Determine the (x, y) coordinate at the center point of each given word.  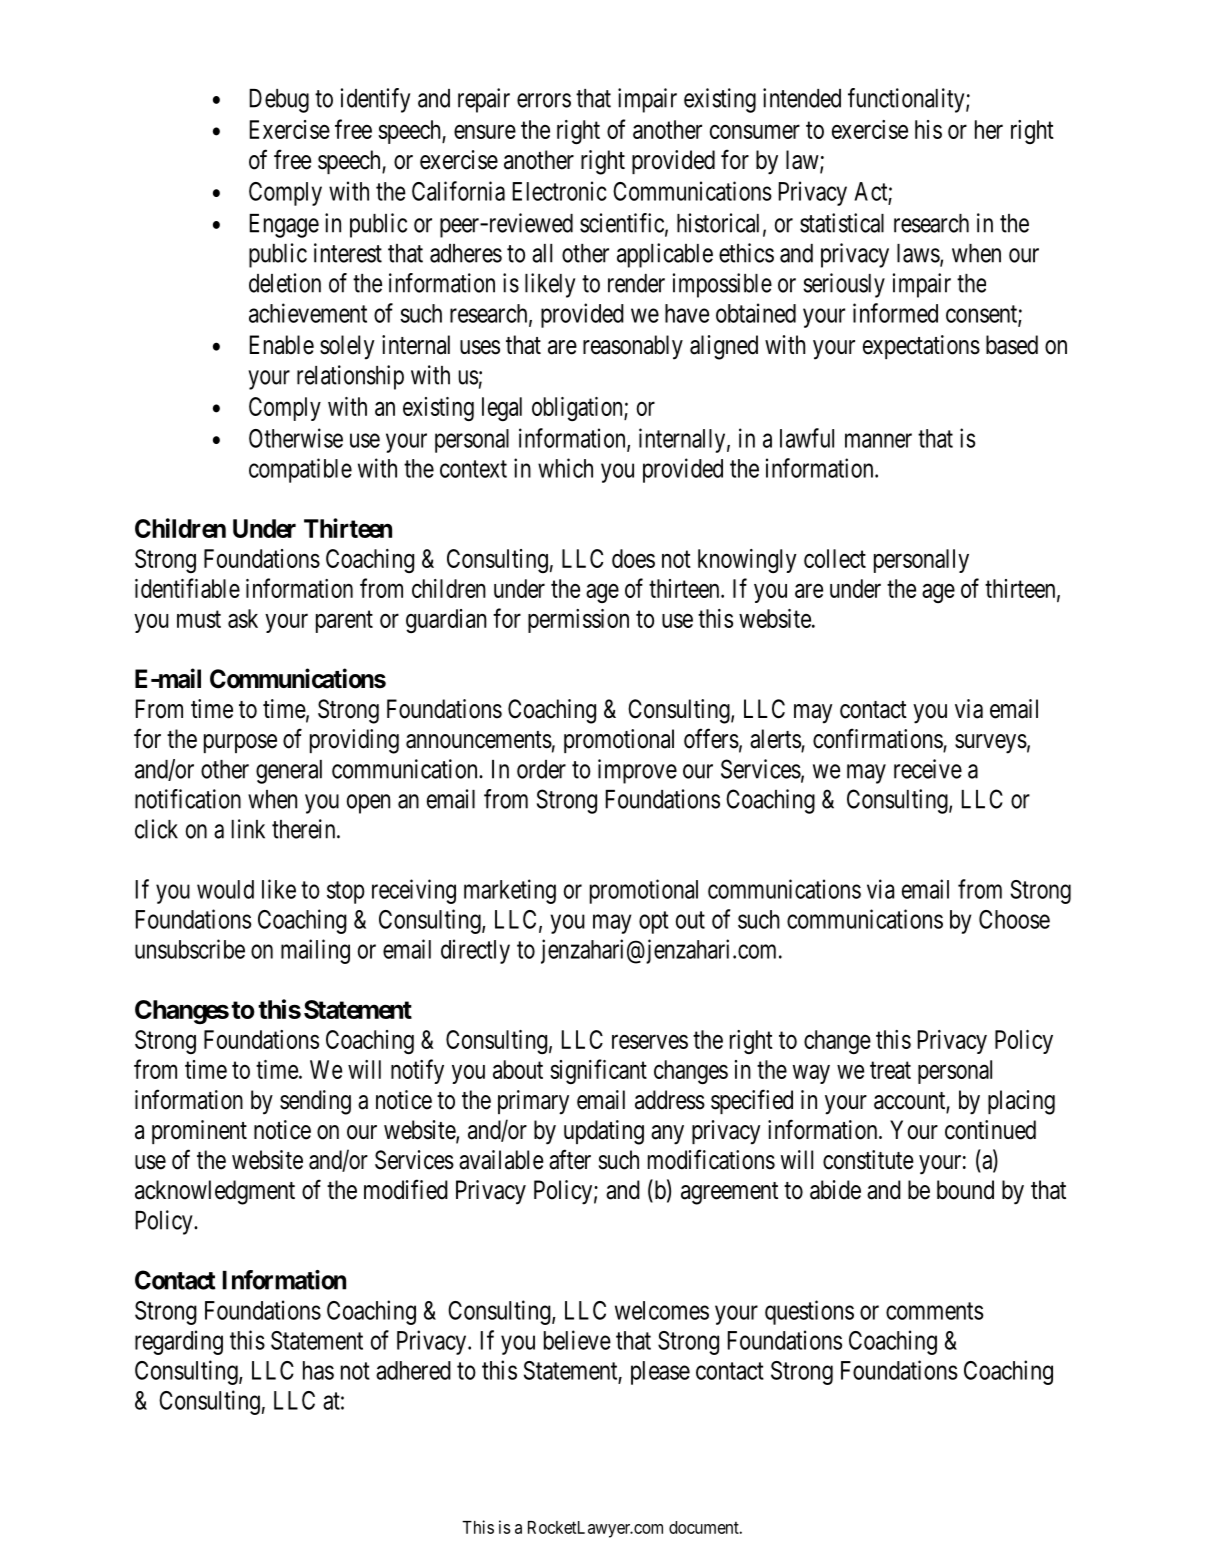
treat (890, 1070)
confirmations (878, 739)
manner (878, 440)
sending (315, 1102)
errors (544, 100)
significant (598, 1071)
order (541, 769)
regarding (179, 1342)
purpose (240, 743)
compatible (300, 470)
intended (802, 98)
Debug (279, 101)
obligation (578, 409)
